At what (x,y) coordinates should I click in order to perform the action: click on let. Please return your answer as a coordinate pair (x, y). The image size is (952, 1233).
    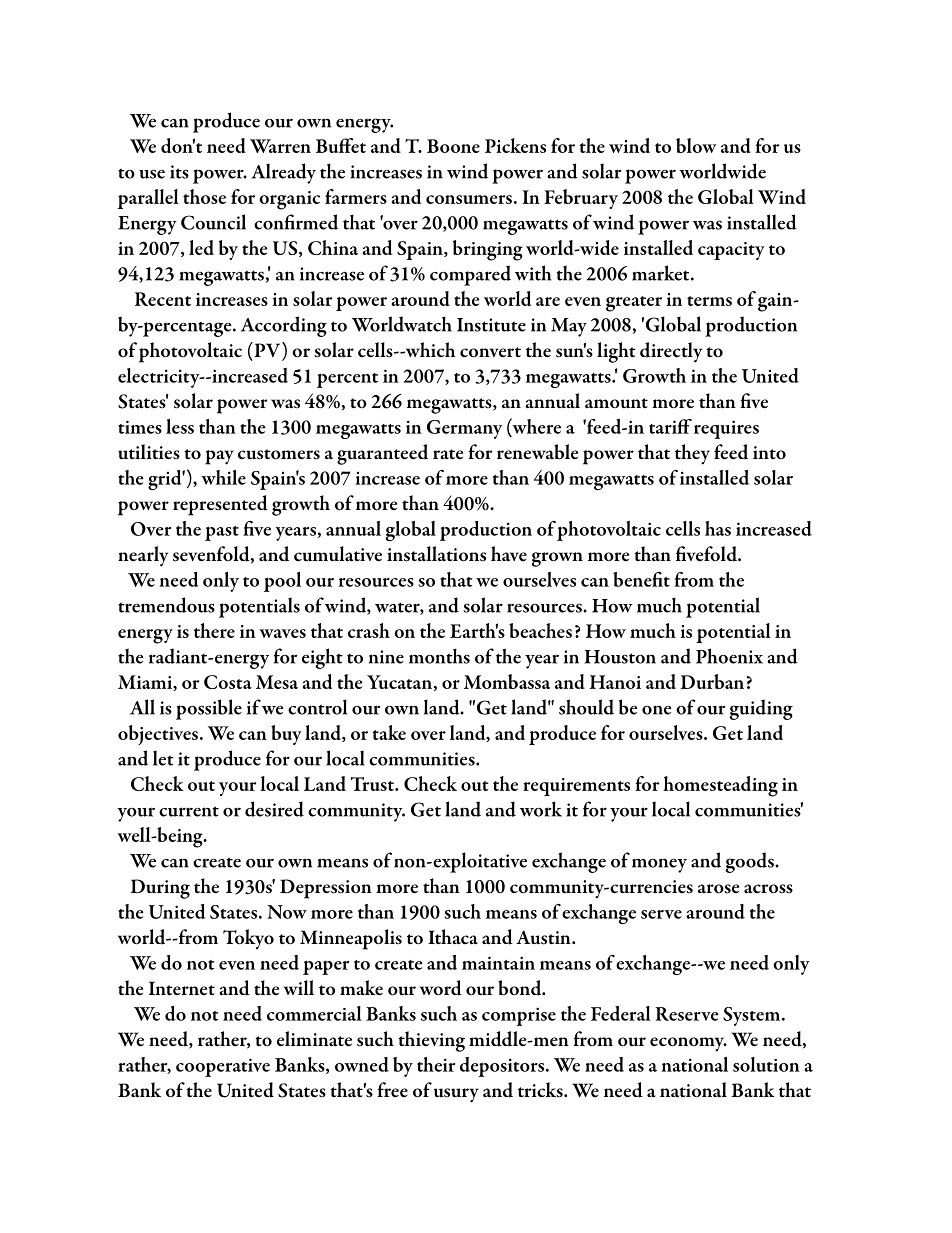
    Looking at the image, I should click on (163, 758).
